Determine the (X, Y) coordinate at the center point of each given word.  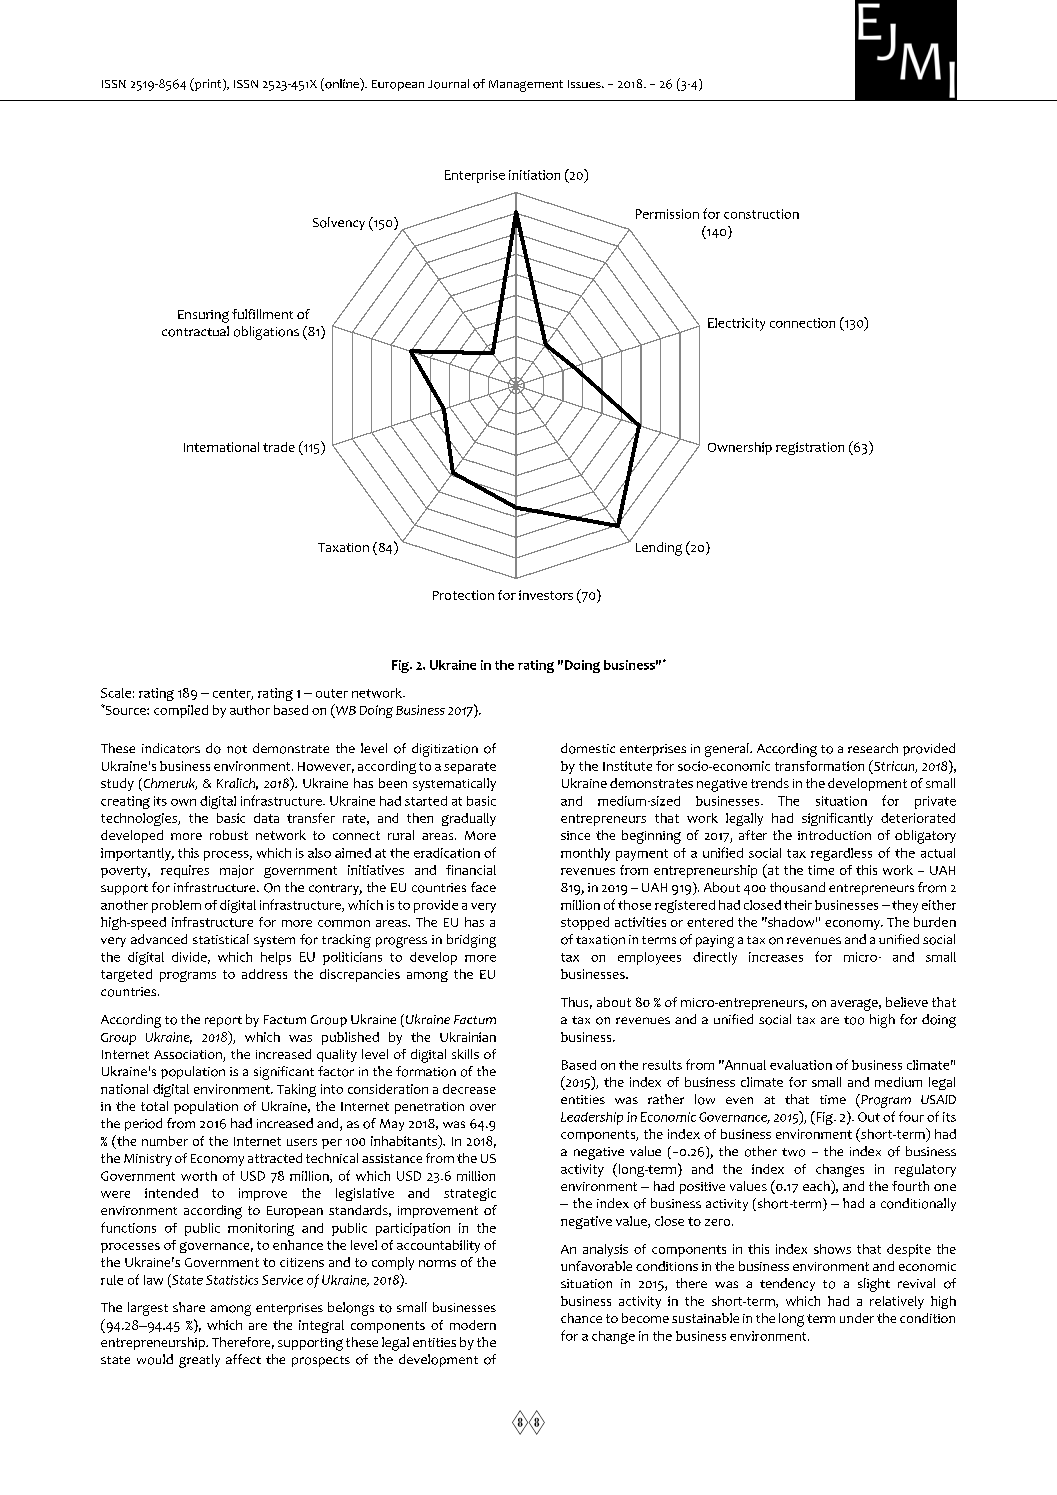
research (873, 748)
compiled (181, 711)
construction (761, 214)
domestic (588, 748)
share (189, 1307)
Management (526, 86)
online (342, 84)
